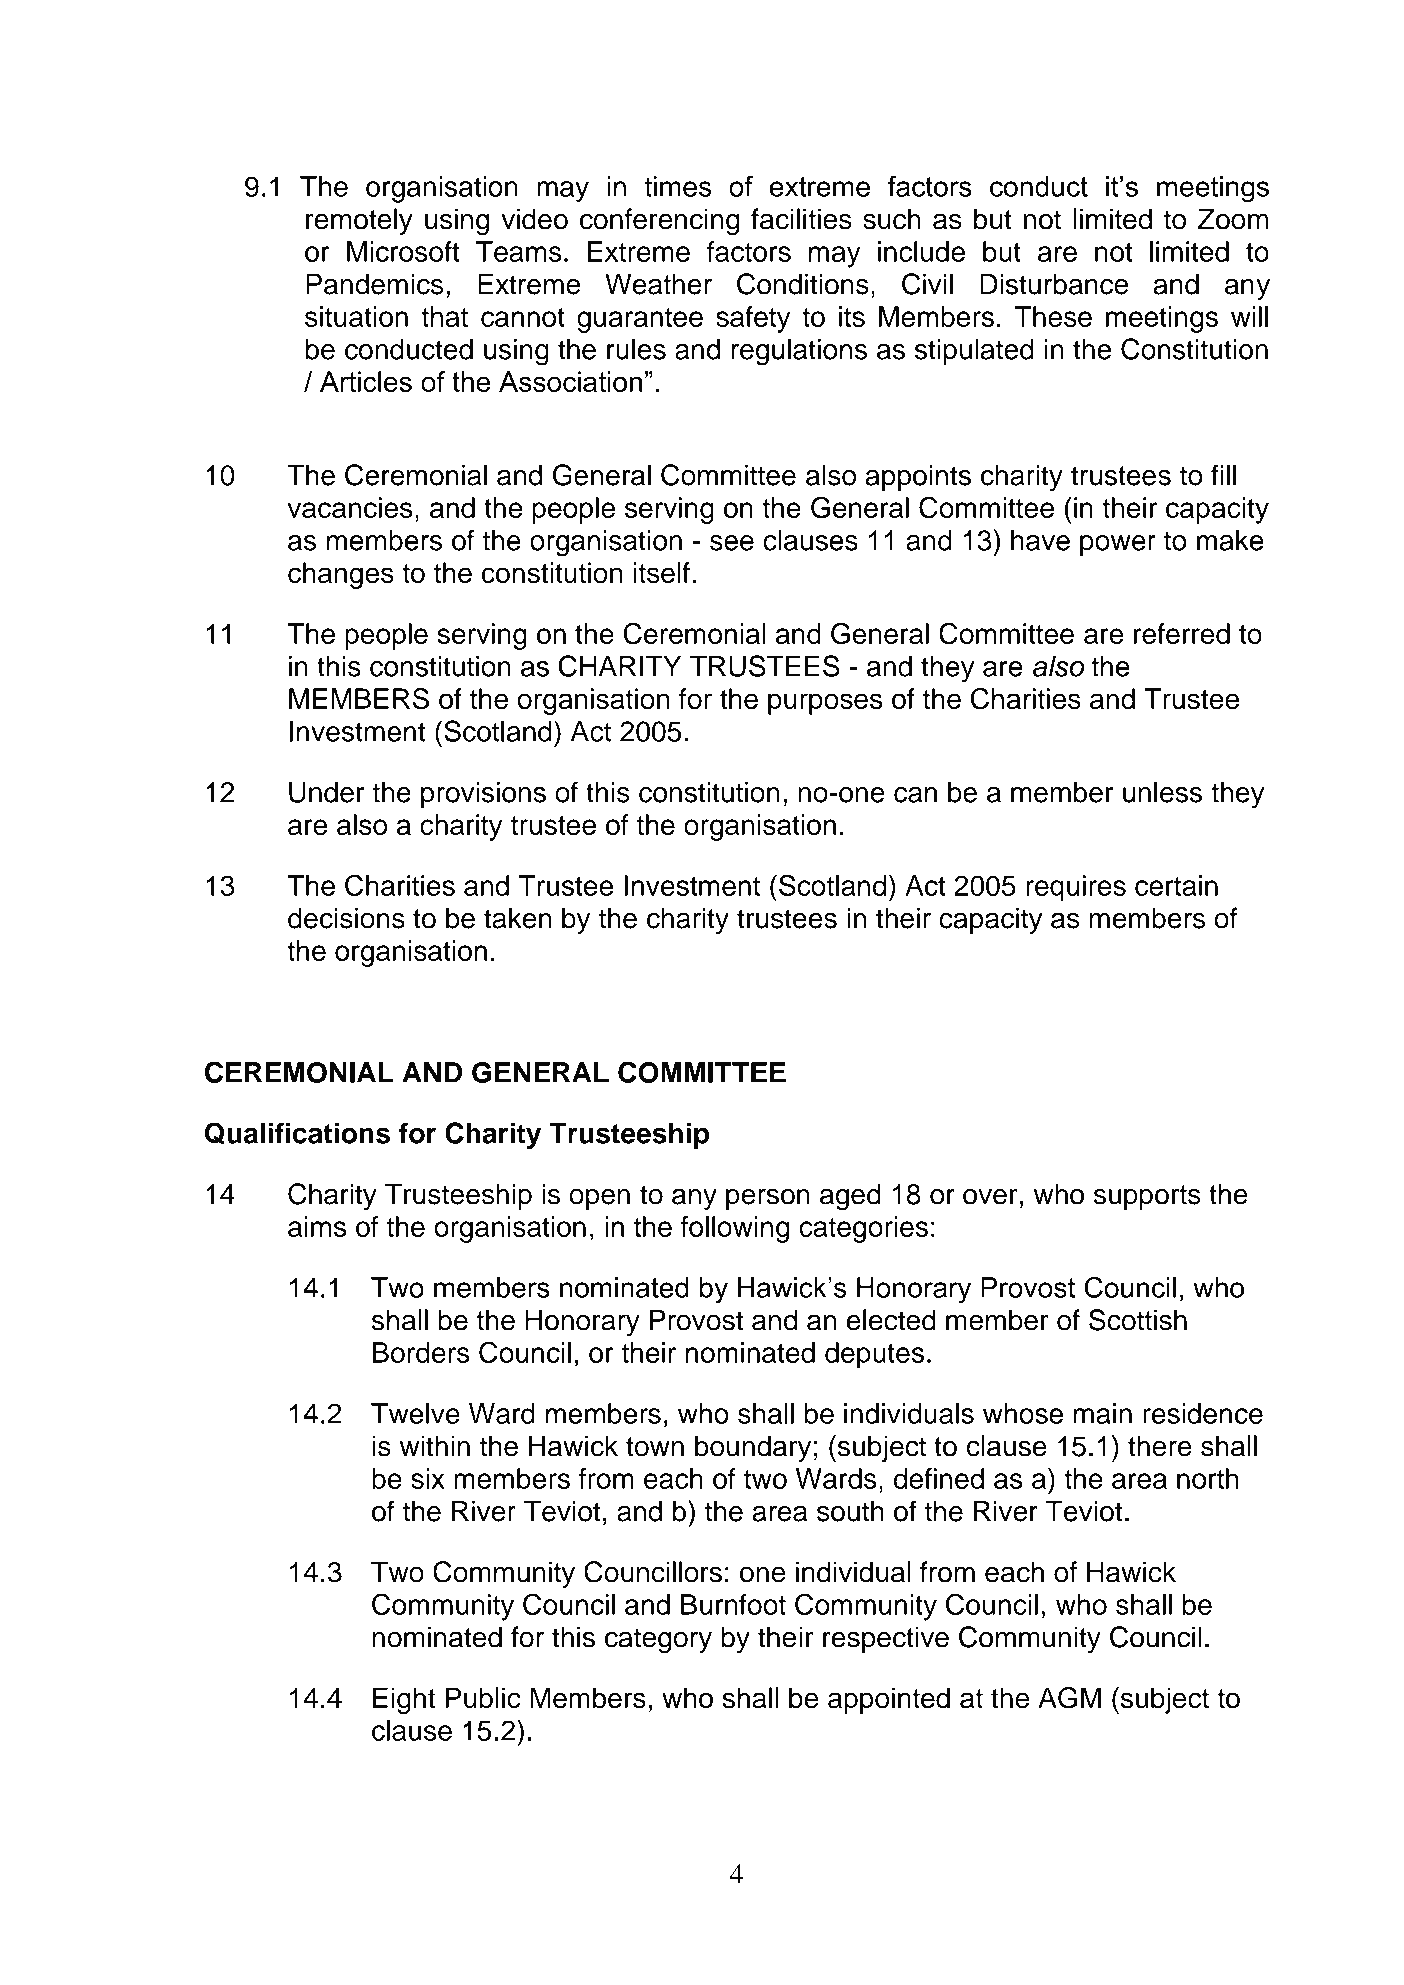 The image size is (1404, 1985). I want to click on AGM, so click(1069, 1698).
